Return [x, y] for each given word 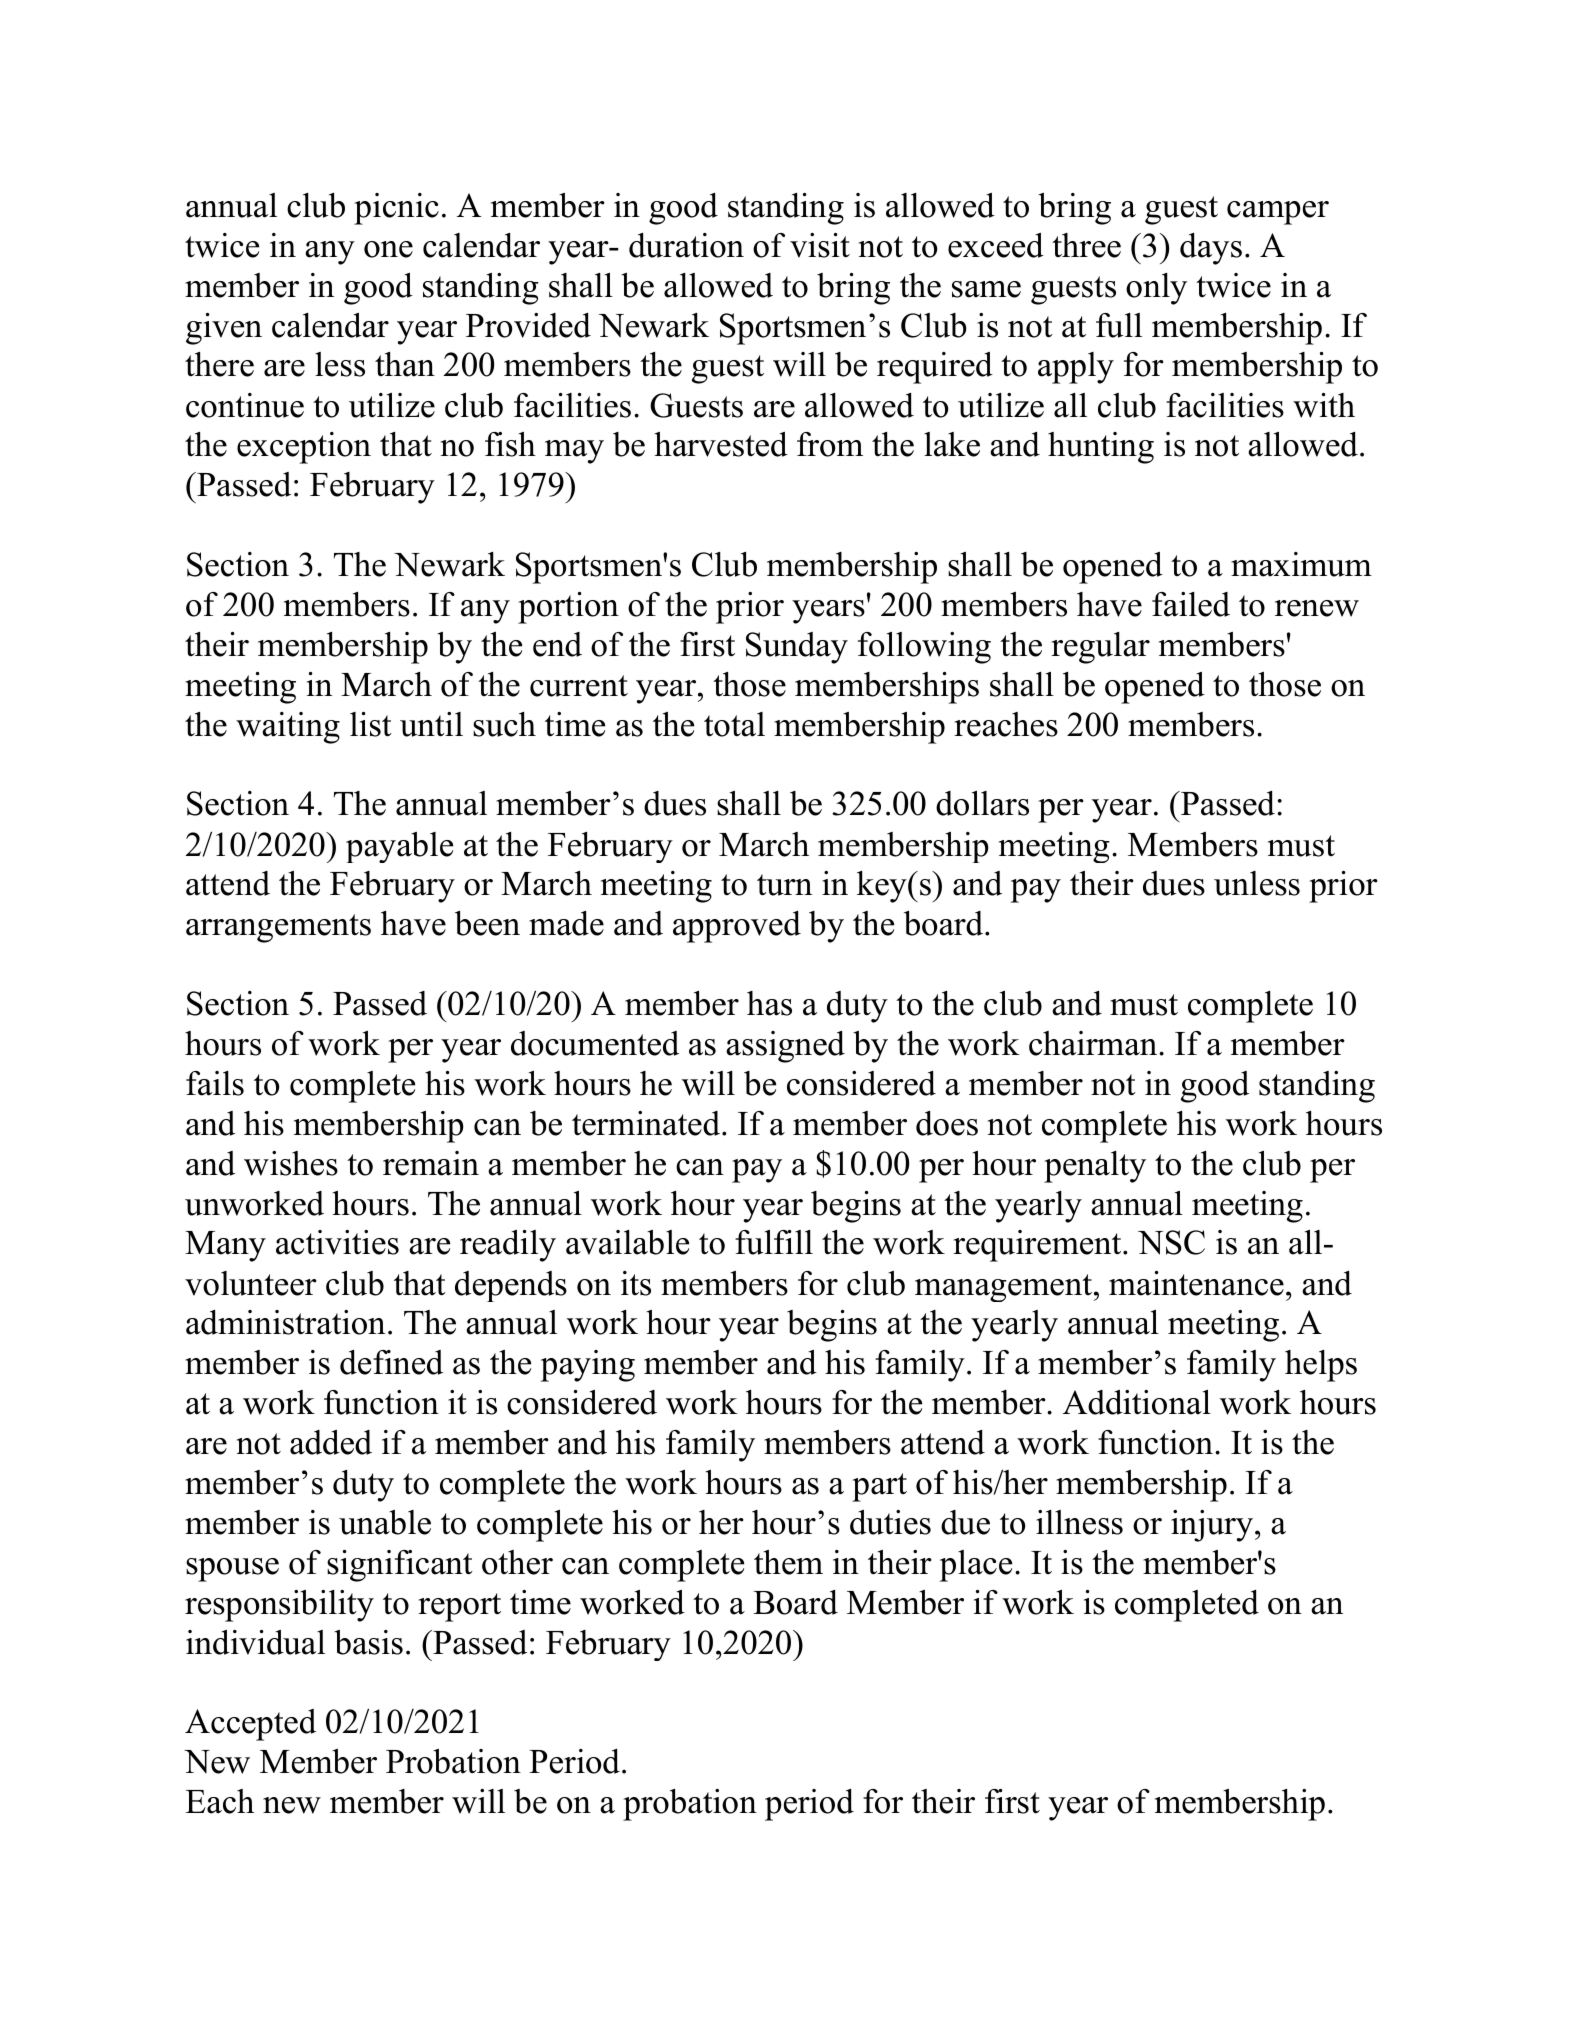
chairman [1094, 1043]
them [788, 1562]
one [388, 249]
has [769, 1003]
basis [368, 1642]
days [1211, 249]
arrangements [278, 928]
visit [820, 245]
